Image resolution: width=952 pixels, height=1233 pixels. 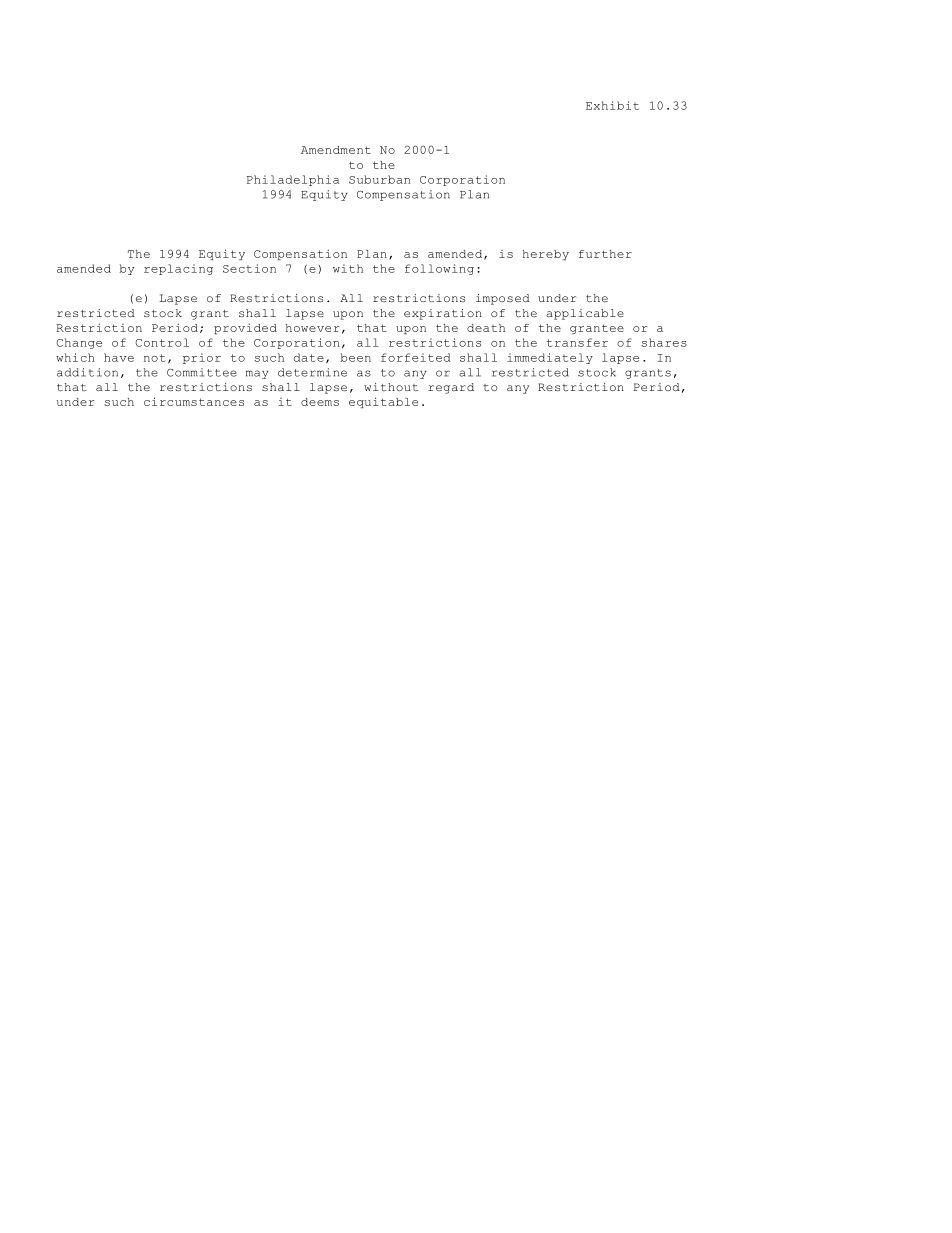 I want to click on Amendment, so click(x=336, y=150).
